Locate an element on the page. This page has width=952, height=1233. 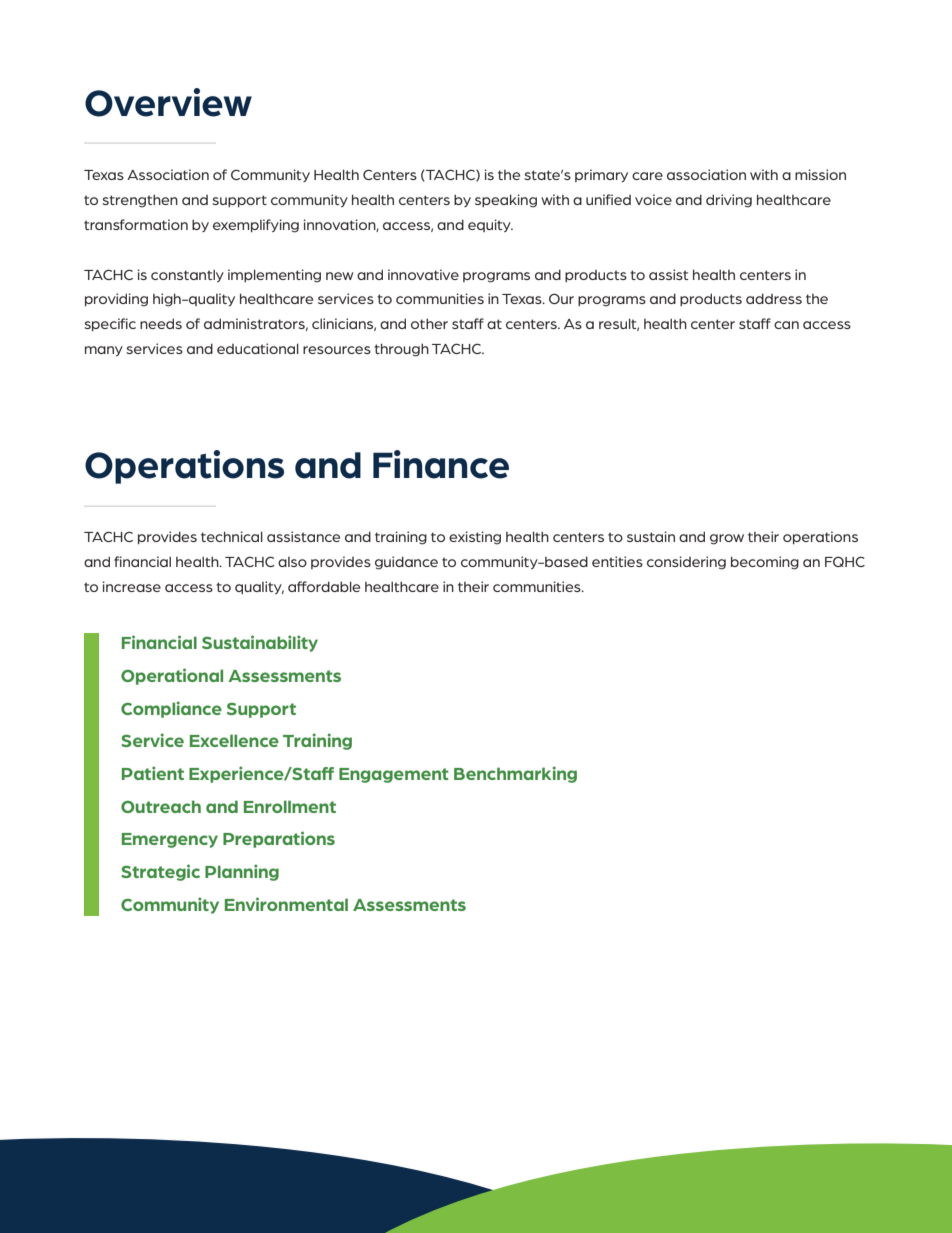
Strategic is located at coordinates (160, 872).
